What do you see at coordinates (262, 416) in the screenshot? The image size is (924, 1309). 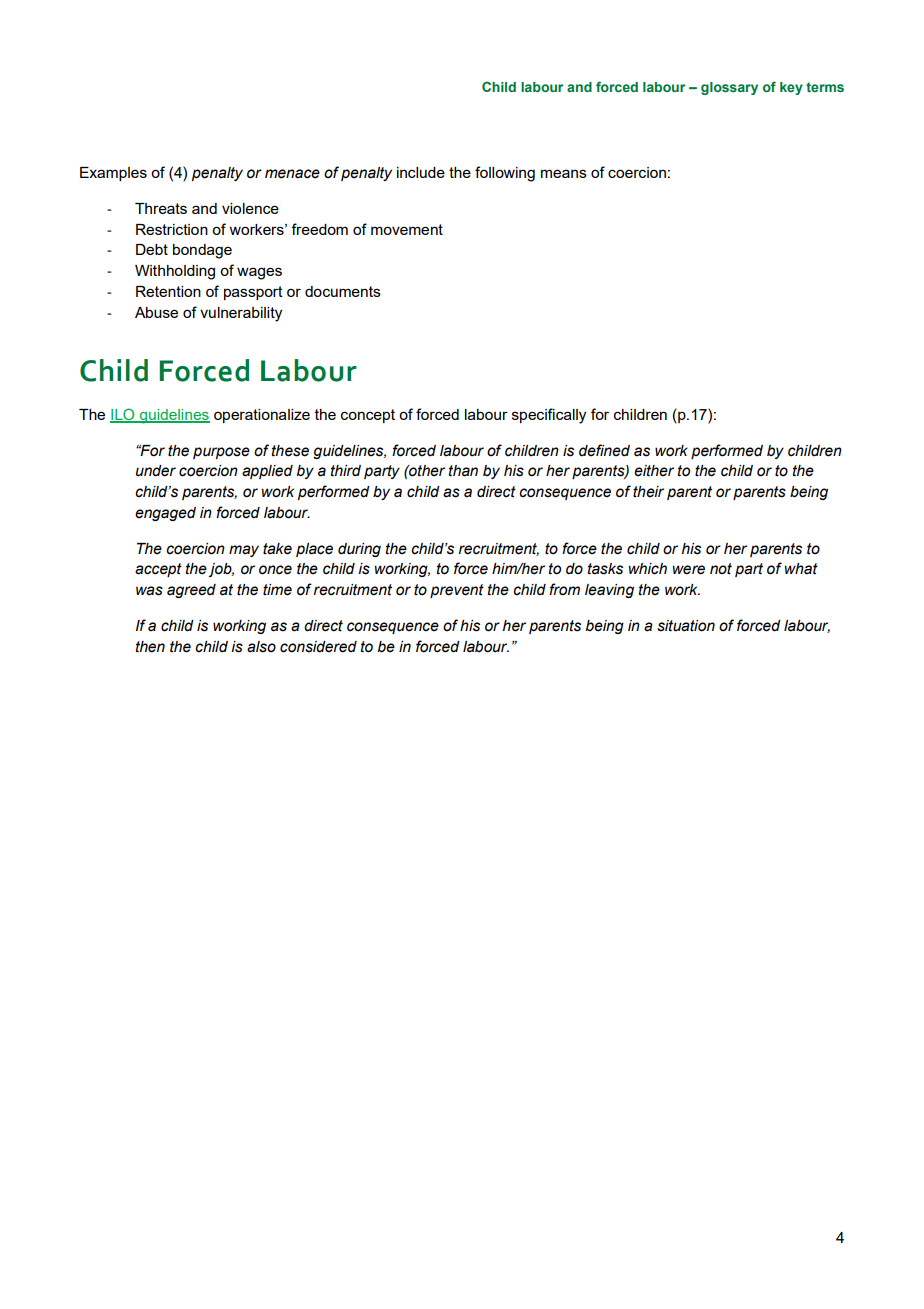 I see `operationalize` at bounding box center [262, 416].
